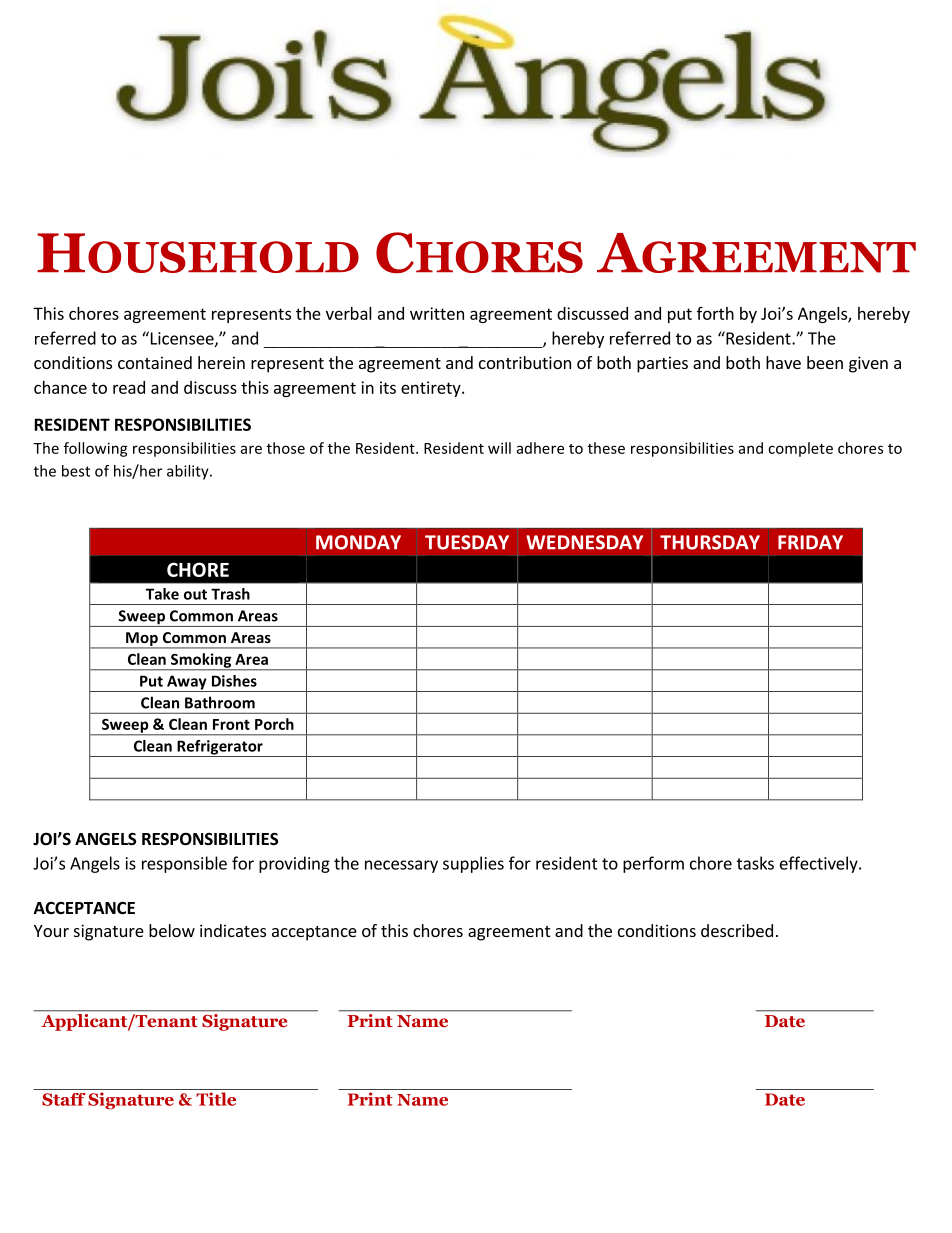 The width and height of the page is (952, 1233). I want to click on Porch, so click(274, 724).
